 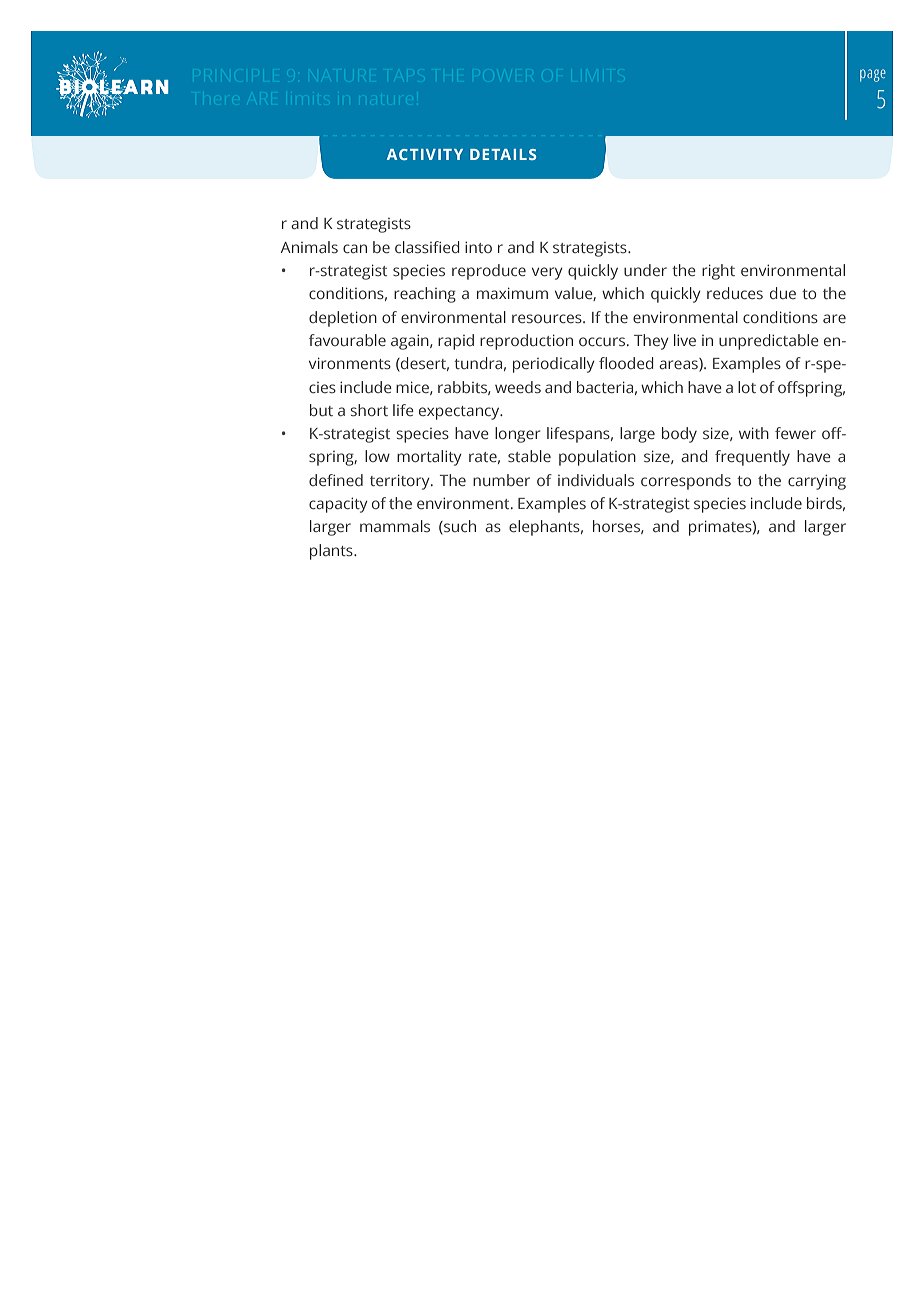 I want to click on longer, so click(x=518, y=435).
